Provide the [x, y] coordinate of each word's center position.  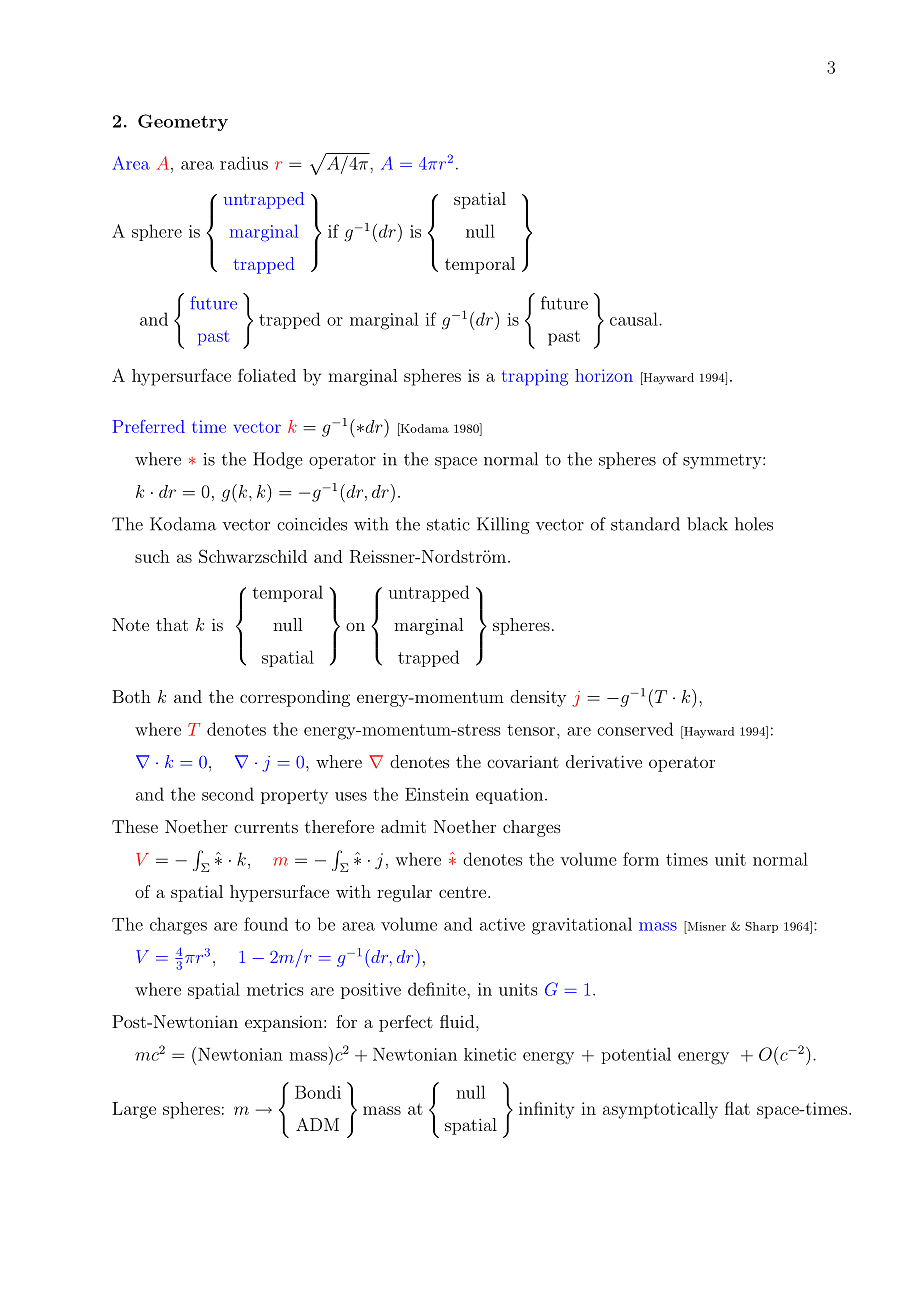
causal [635, 319]
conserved [635, 729]
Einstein [437, 794]
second [228, 794]
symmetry [723, 461]
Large [134, 1110]
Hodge [278, 460]
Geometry [183, 122]
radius [244, 163]
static [448, 524]
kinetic [490, 1054]
